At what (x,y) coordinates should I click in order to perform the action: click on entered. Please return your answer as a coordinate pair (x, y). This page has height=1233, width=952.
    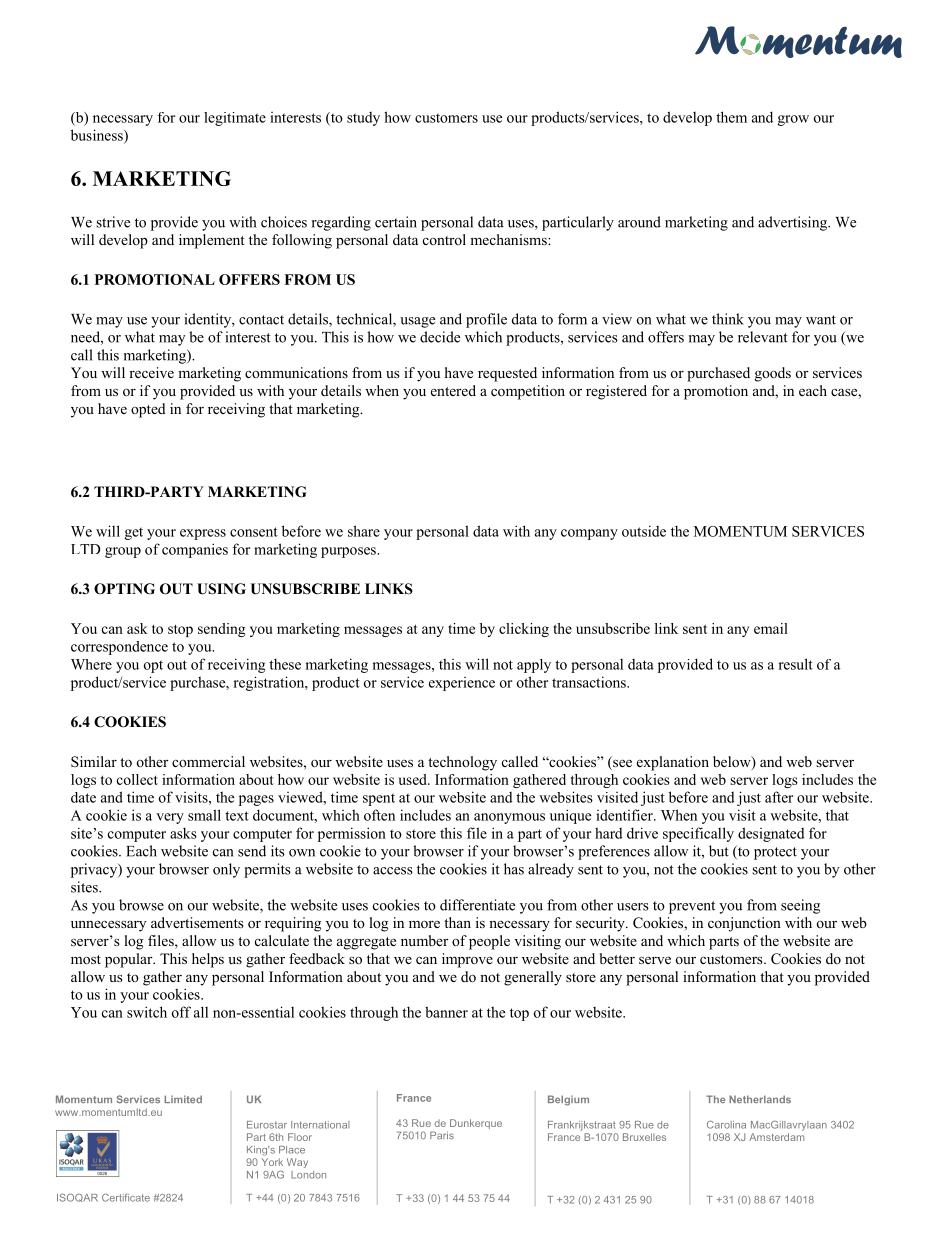
    Looking at the image, I should click on (453, 390).
